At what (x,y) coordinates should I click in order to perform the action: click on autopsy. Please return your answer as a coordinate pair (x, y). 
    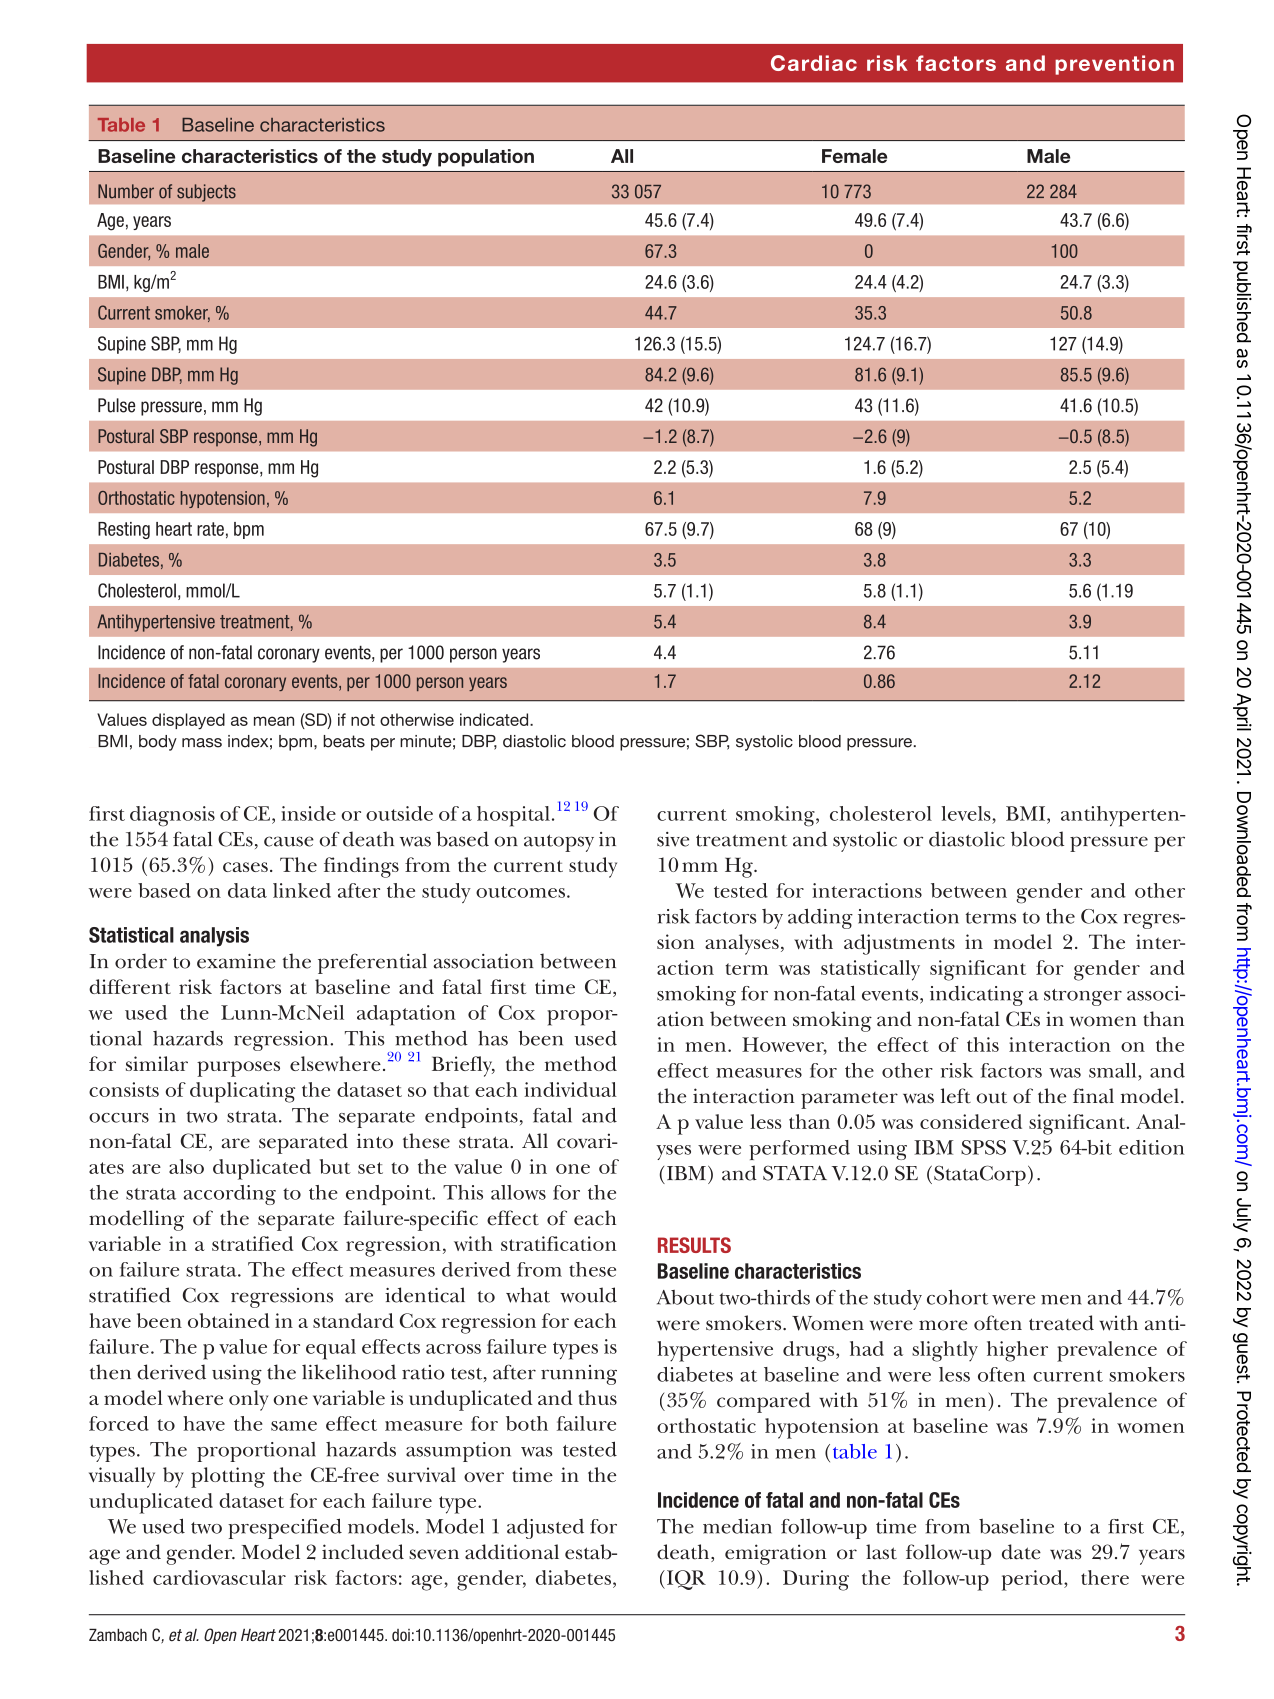
    Looking at the image, I should click on (559, 843).
